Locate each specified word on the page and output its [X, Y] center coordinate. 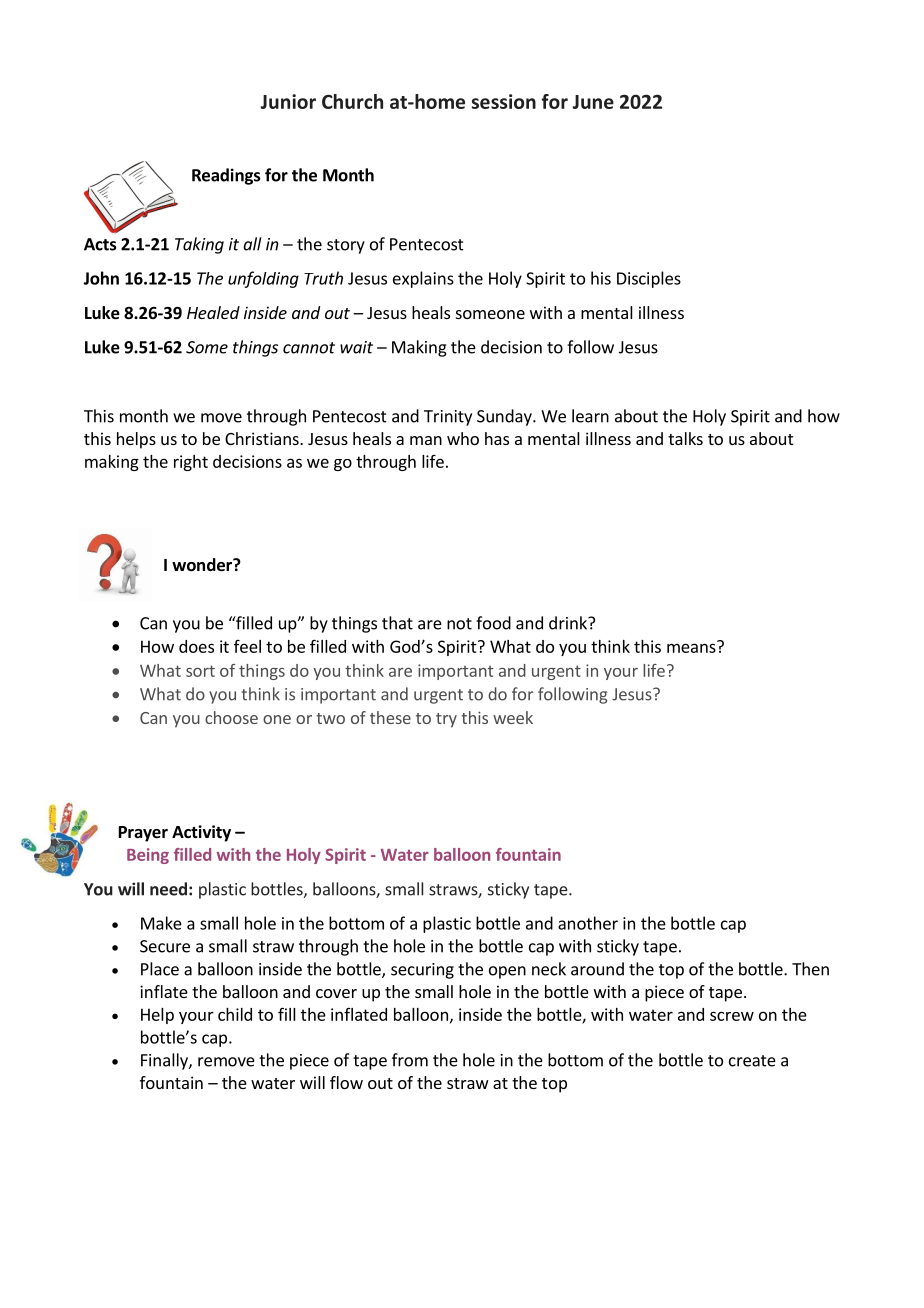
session [504, 101]
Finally [165, 1061]
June [593, 102]
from [410, 1060]
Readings [226, 176]
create [752, 1061]
